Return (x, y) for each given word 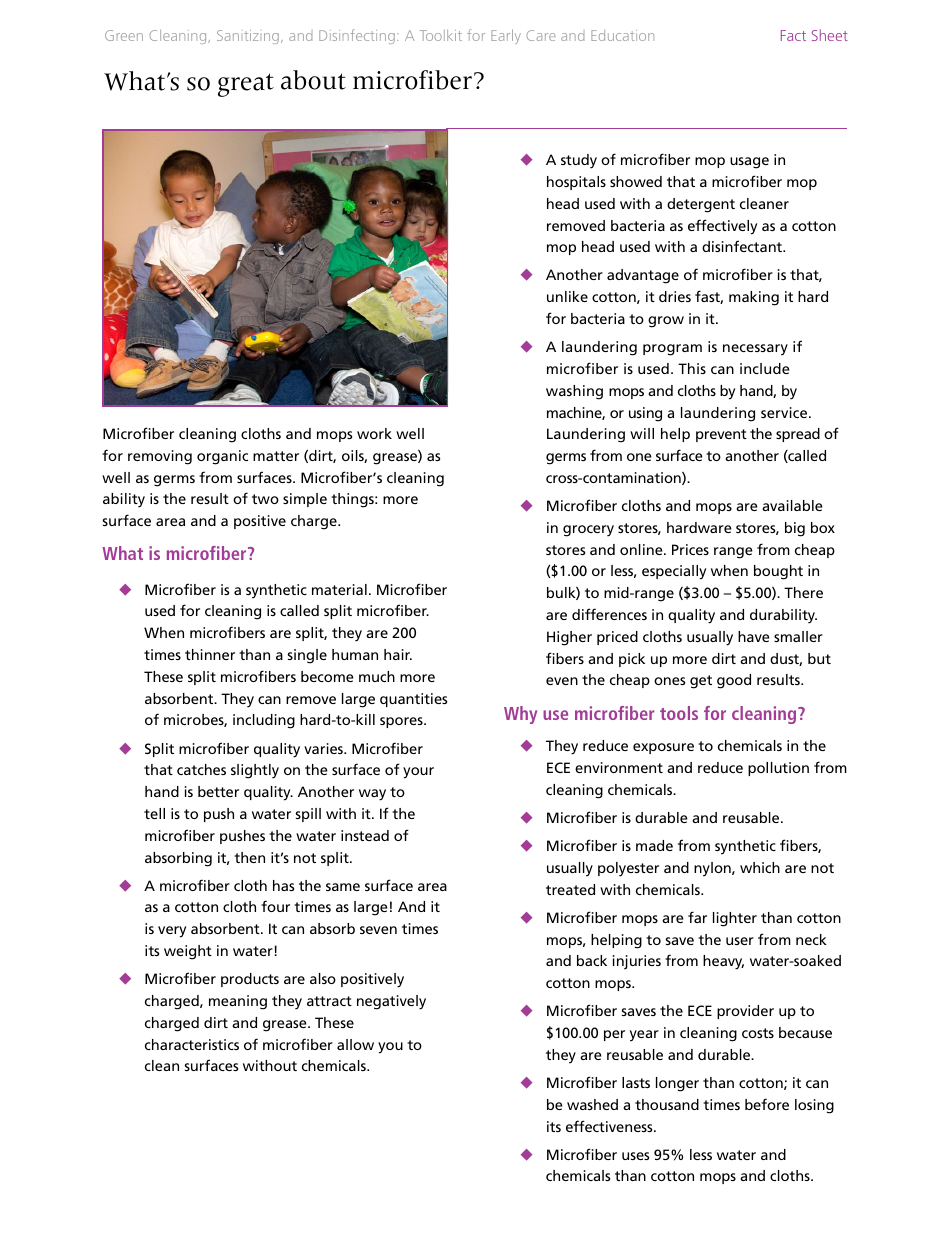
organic (222, 457)
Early (506, 36)
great (246, 85)
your (418, 773)
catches (201, 769)
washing (574, 392)
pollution (778, 769)
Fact (793, 35)
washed (592, 1104)
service (785, 412)
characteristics (192, 1044)
